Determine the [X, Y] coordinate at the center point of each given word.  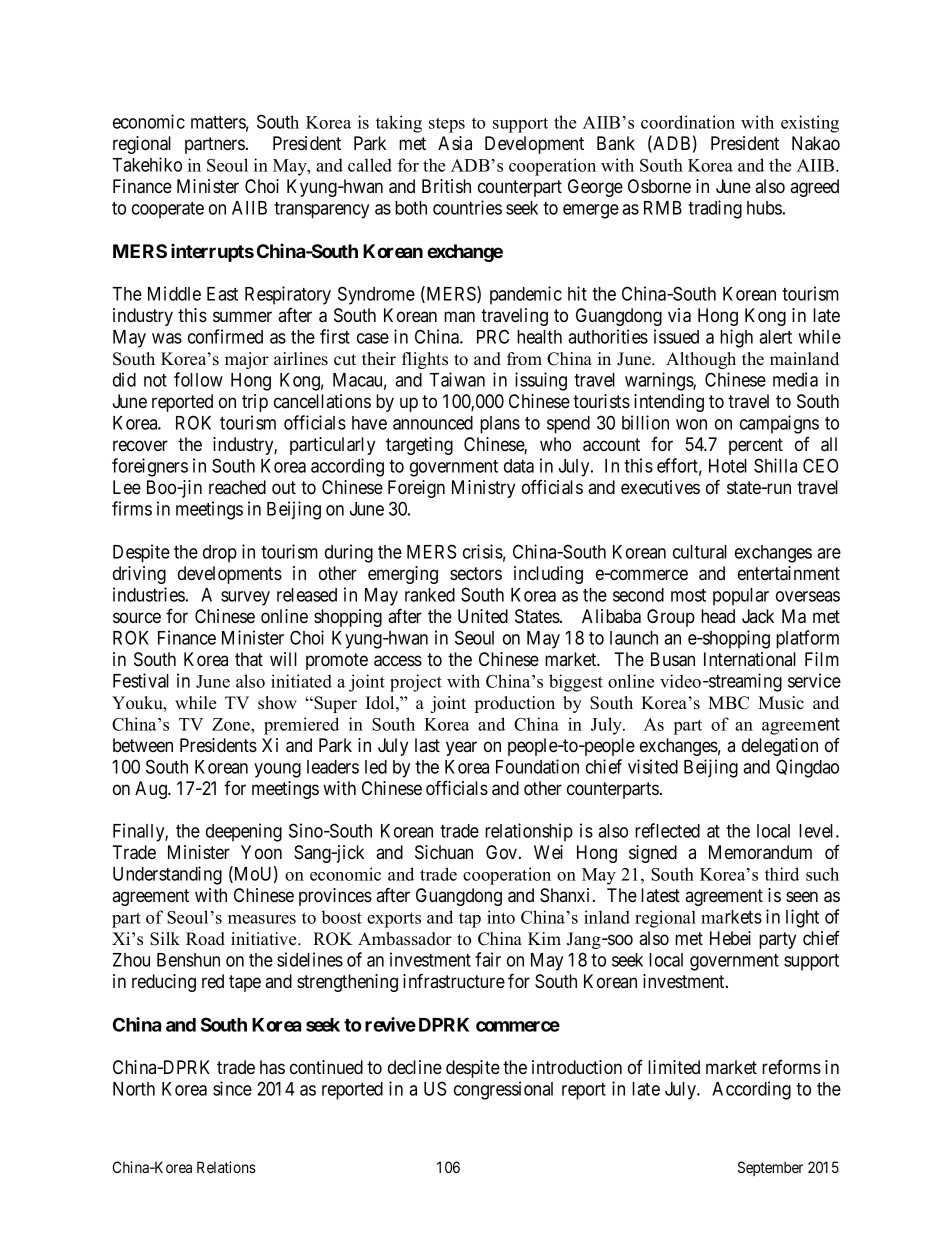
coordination [688, 122]
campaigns [779, 424]
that [249, 659]
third [782, 874]
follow [198, 379]
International [750, 659]
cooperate [168, 210]
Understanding [167, 875]
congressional [503, 1090]
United [483, 616]
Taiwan [457, 379]
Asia [455, 143]
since [232, 1088]
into [501, 917]
